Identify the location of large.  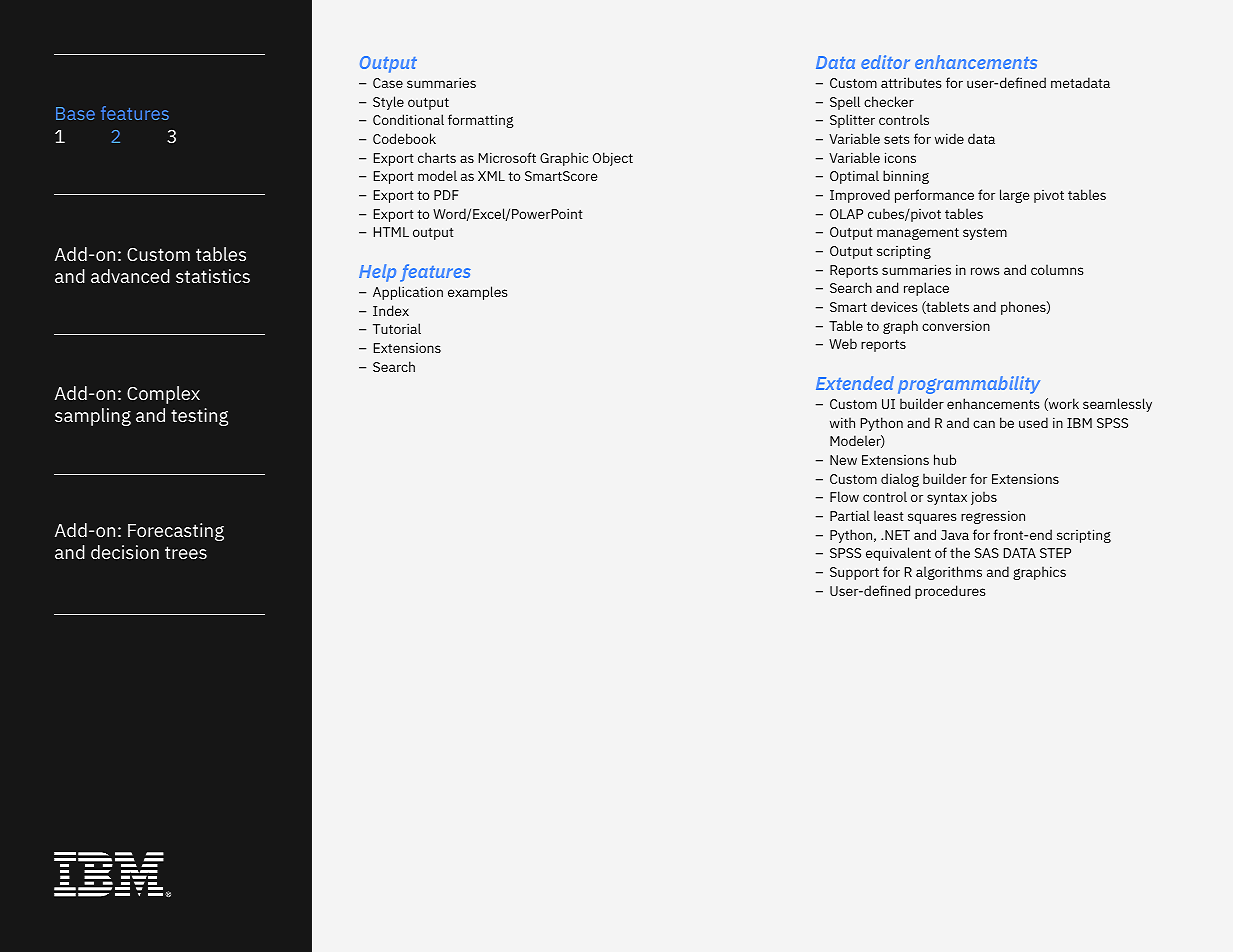
(1014, 196).
